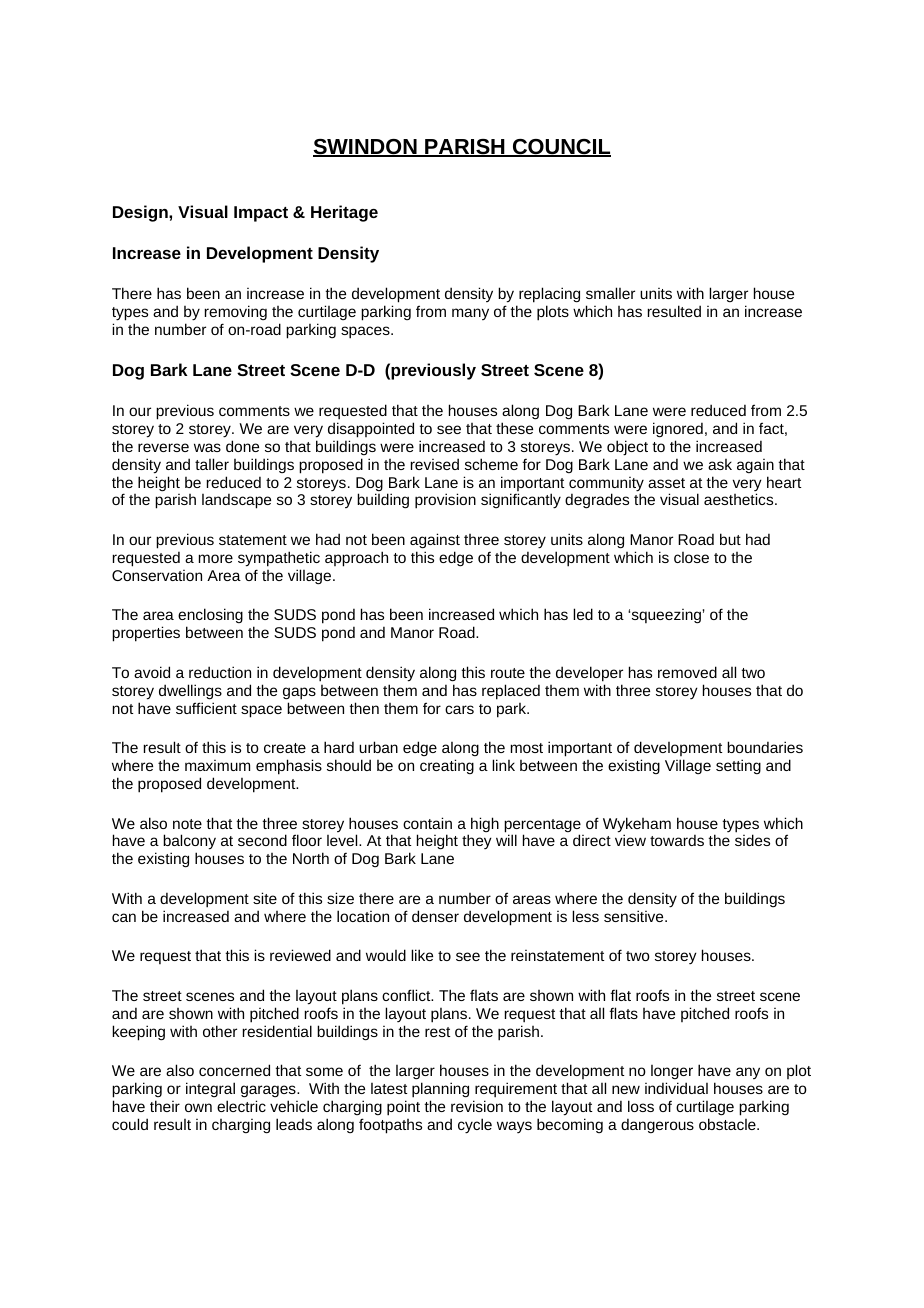  I want to click on maximum, so click(217, 765).
